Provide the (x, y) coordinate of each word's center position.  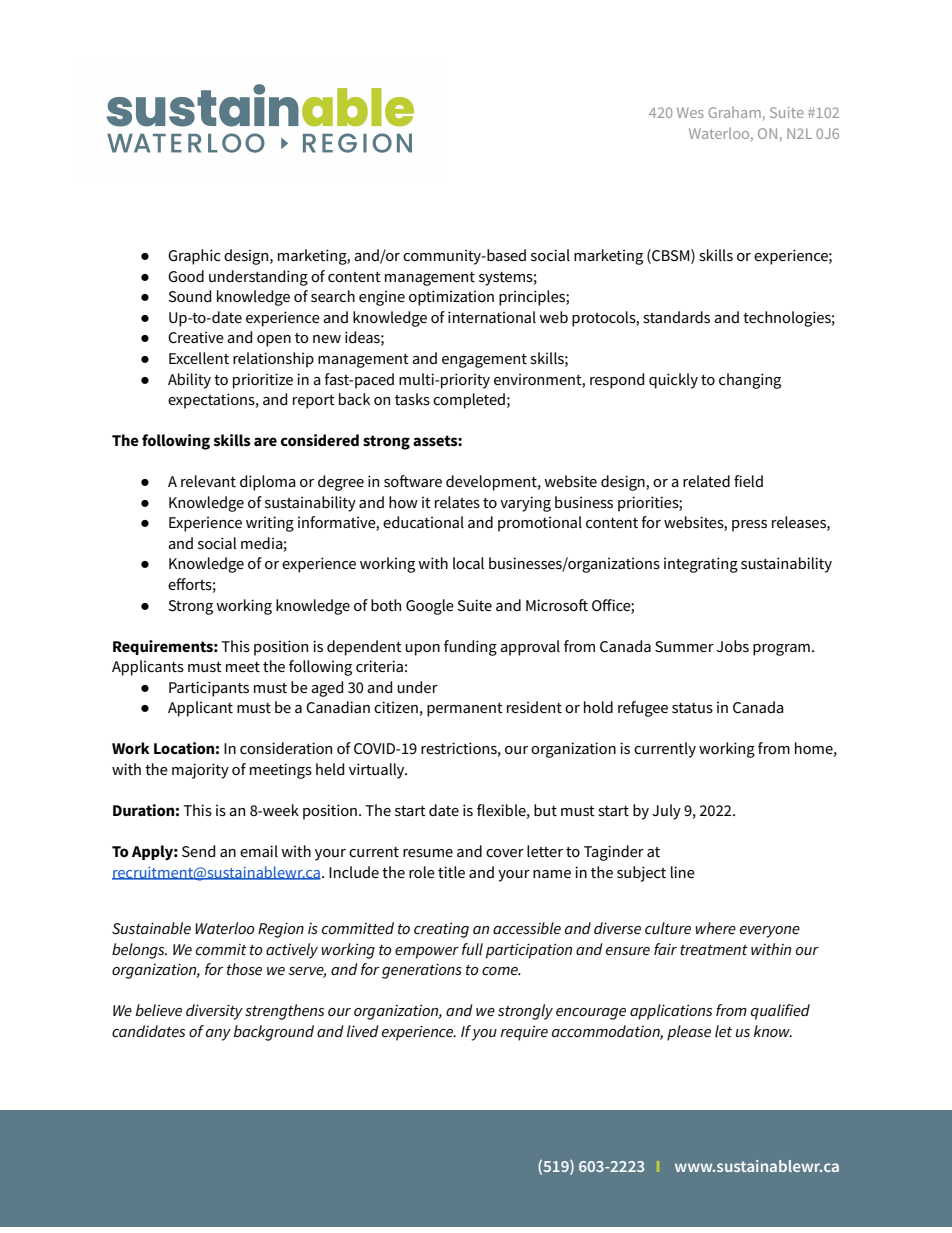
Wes (690, 112)
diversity (214, 1012)
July (666, 812)
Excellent (199, 358)
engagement (484, 361)
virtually (378, 771)
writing (270, 524)
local (468, 563)
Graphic (194, 257)
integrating (701, 565)
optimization (451, 298)
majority (200, 771)
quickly (673, 381)
